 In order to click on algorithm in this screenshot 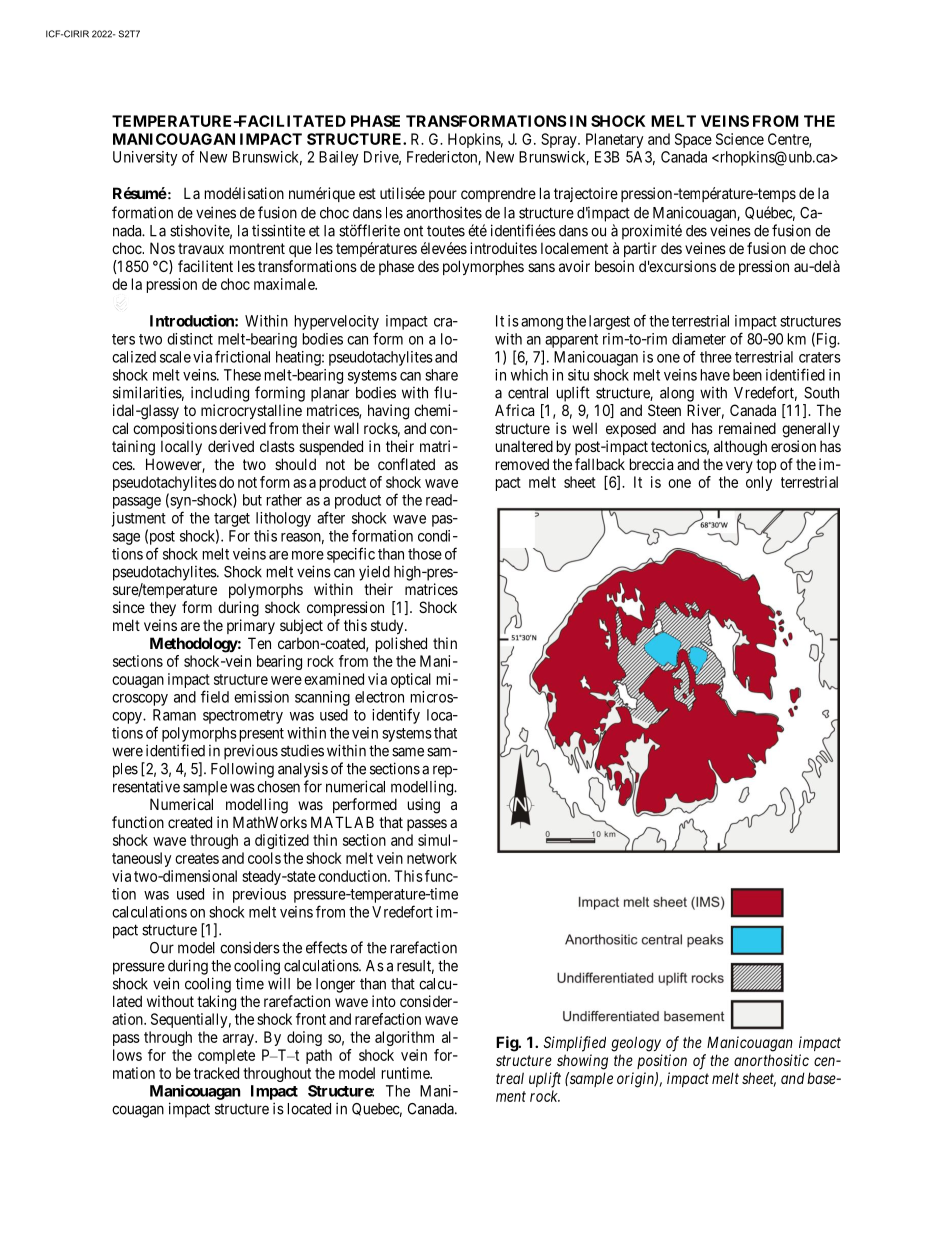, I will do `click(404, 1038)`.
